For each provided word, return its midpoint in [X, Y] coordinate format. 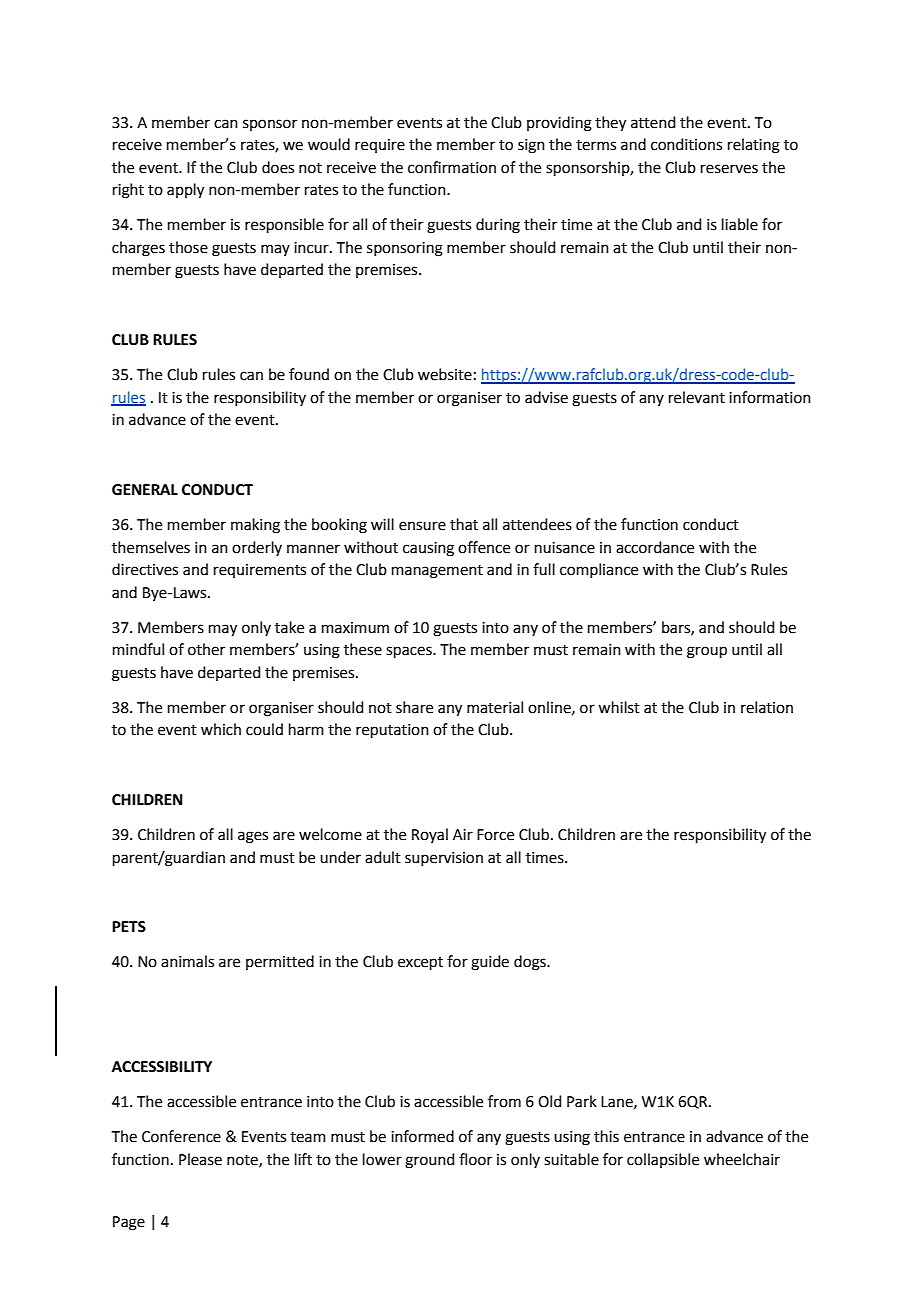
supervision [444, 859]
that [464, 524]
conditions [686, 144]
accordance [655, 547]
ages [253, 837]
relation [767, 707]
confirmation [452, 167]
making [255, 526]
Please [200, 1159]
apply [185, 191]
